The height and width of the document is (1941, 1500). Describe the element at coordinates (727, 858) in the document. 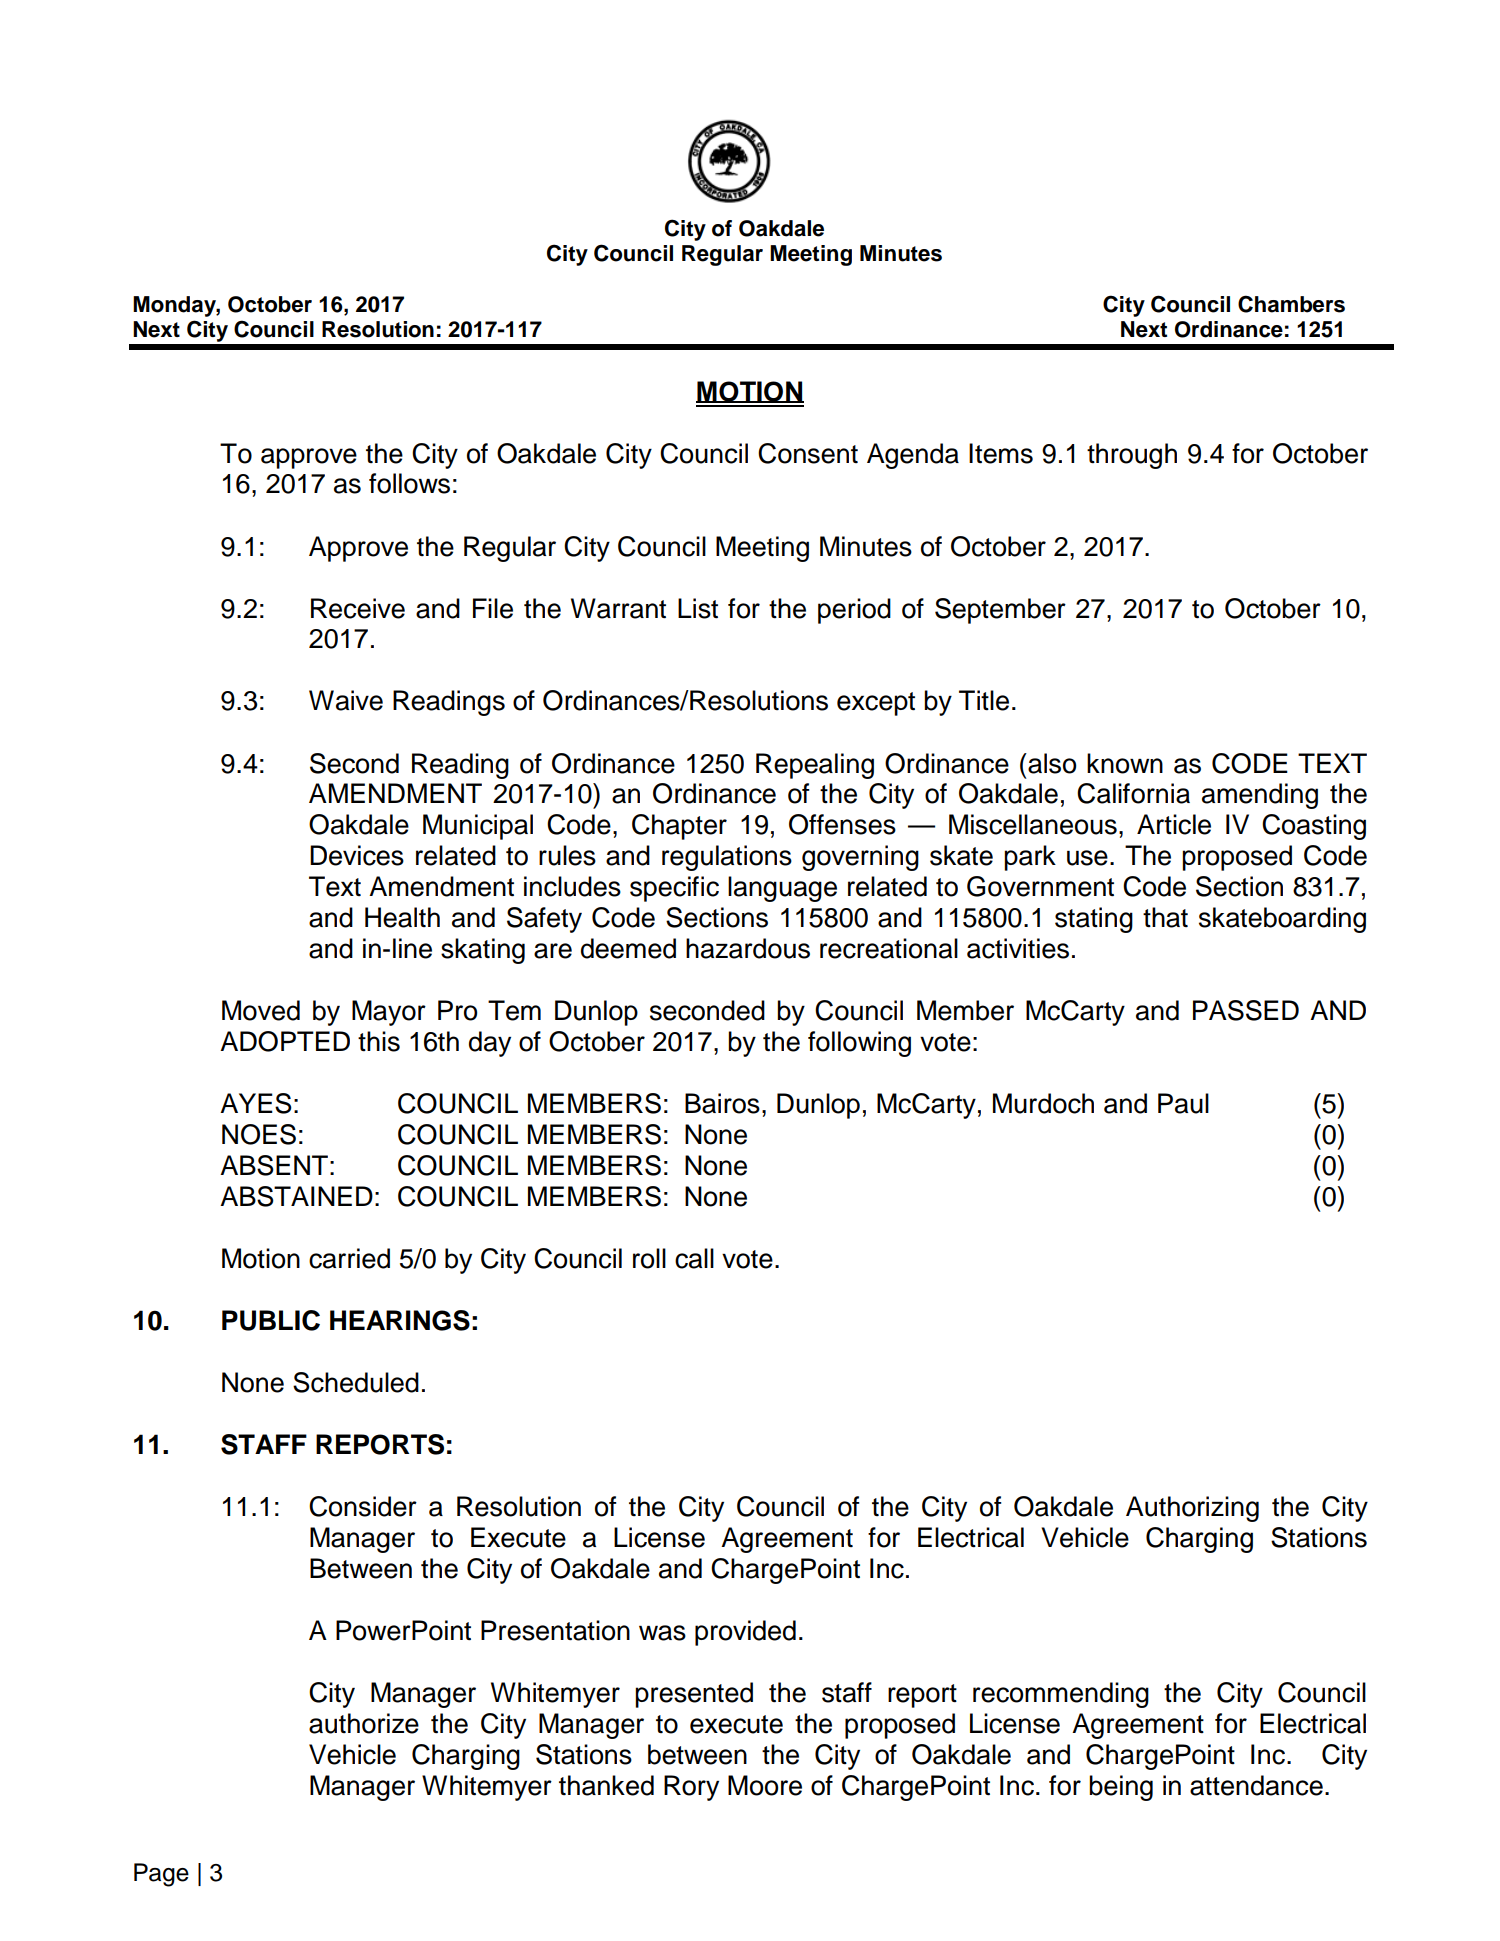

I see `regulations` at that location.
